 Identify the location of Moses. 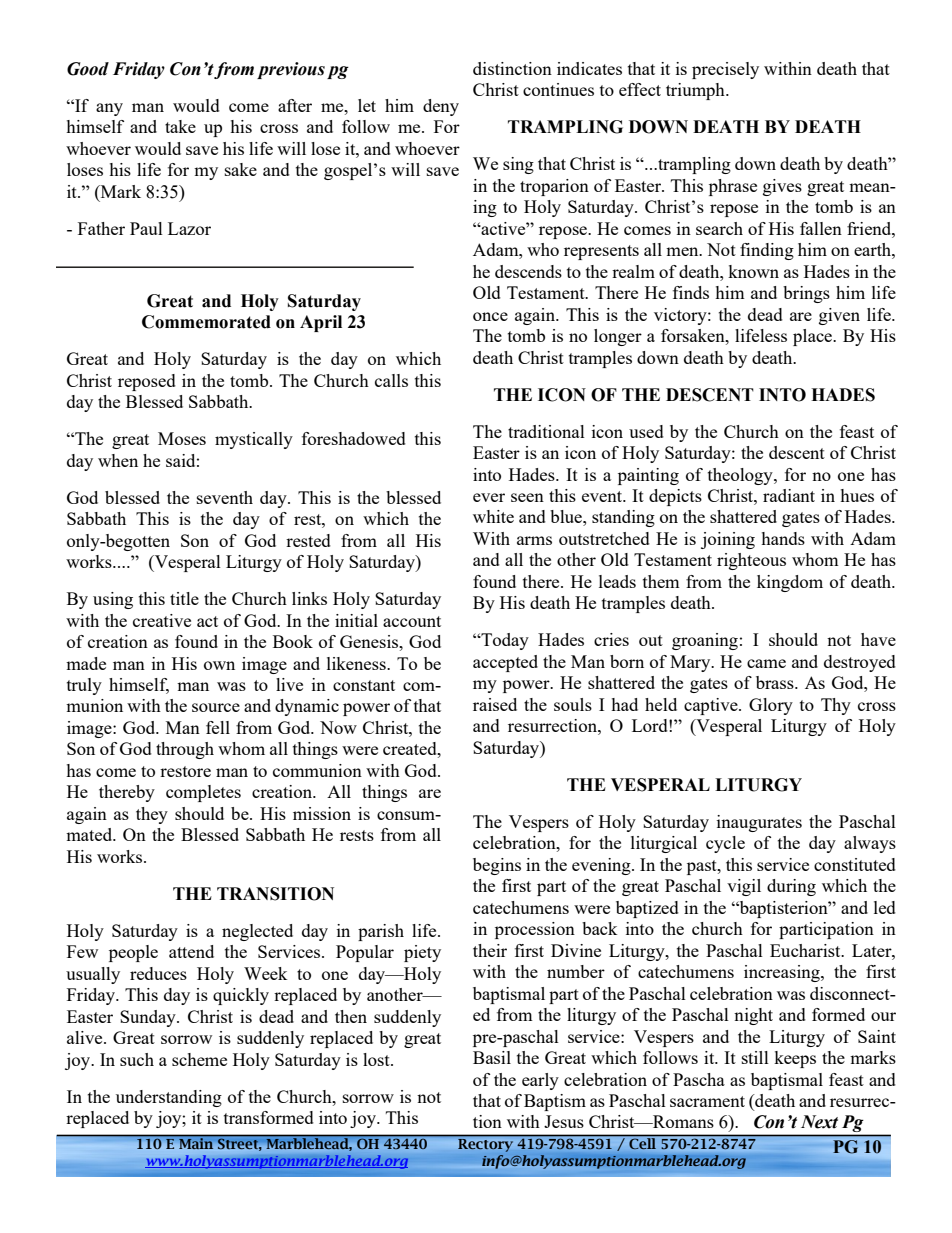
(182, 438).
